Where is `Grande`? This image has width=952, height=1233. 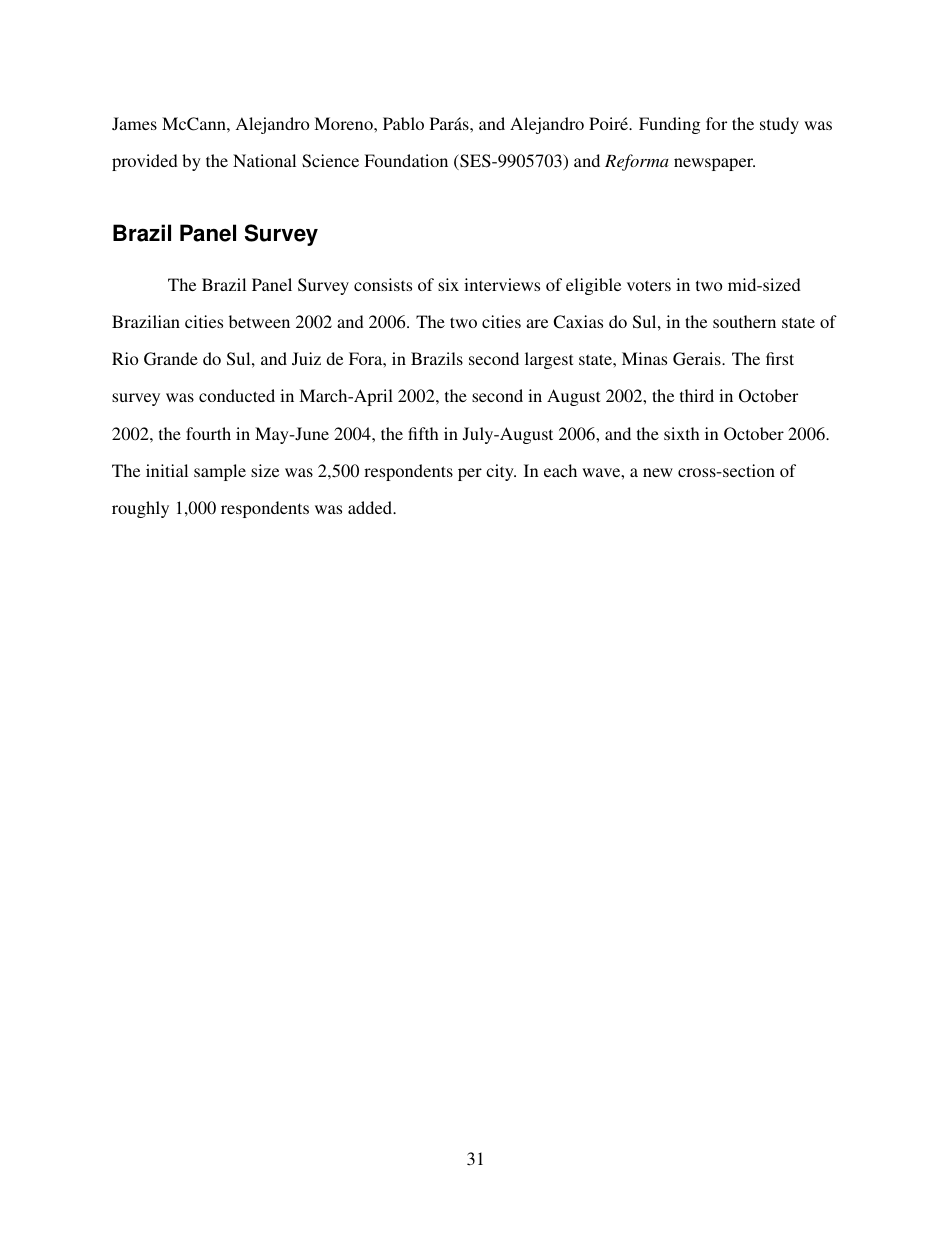
Grande is located at coordinates (171, 359).
